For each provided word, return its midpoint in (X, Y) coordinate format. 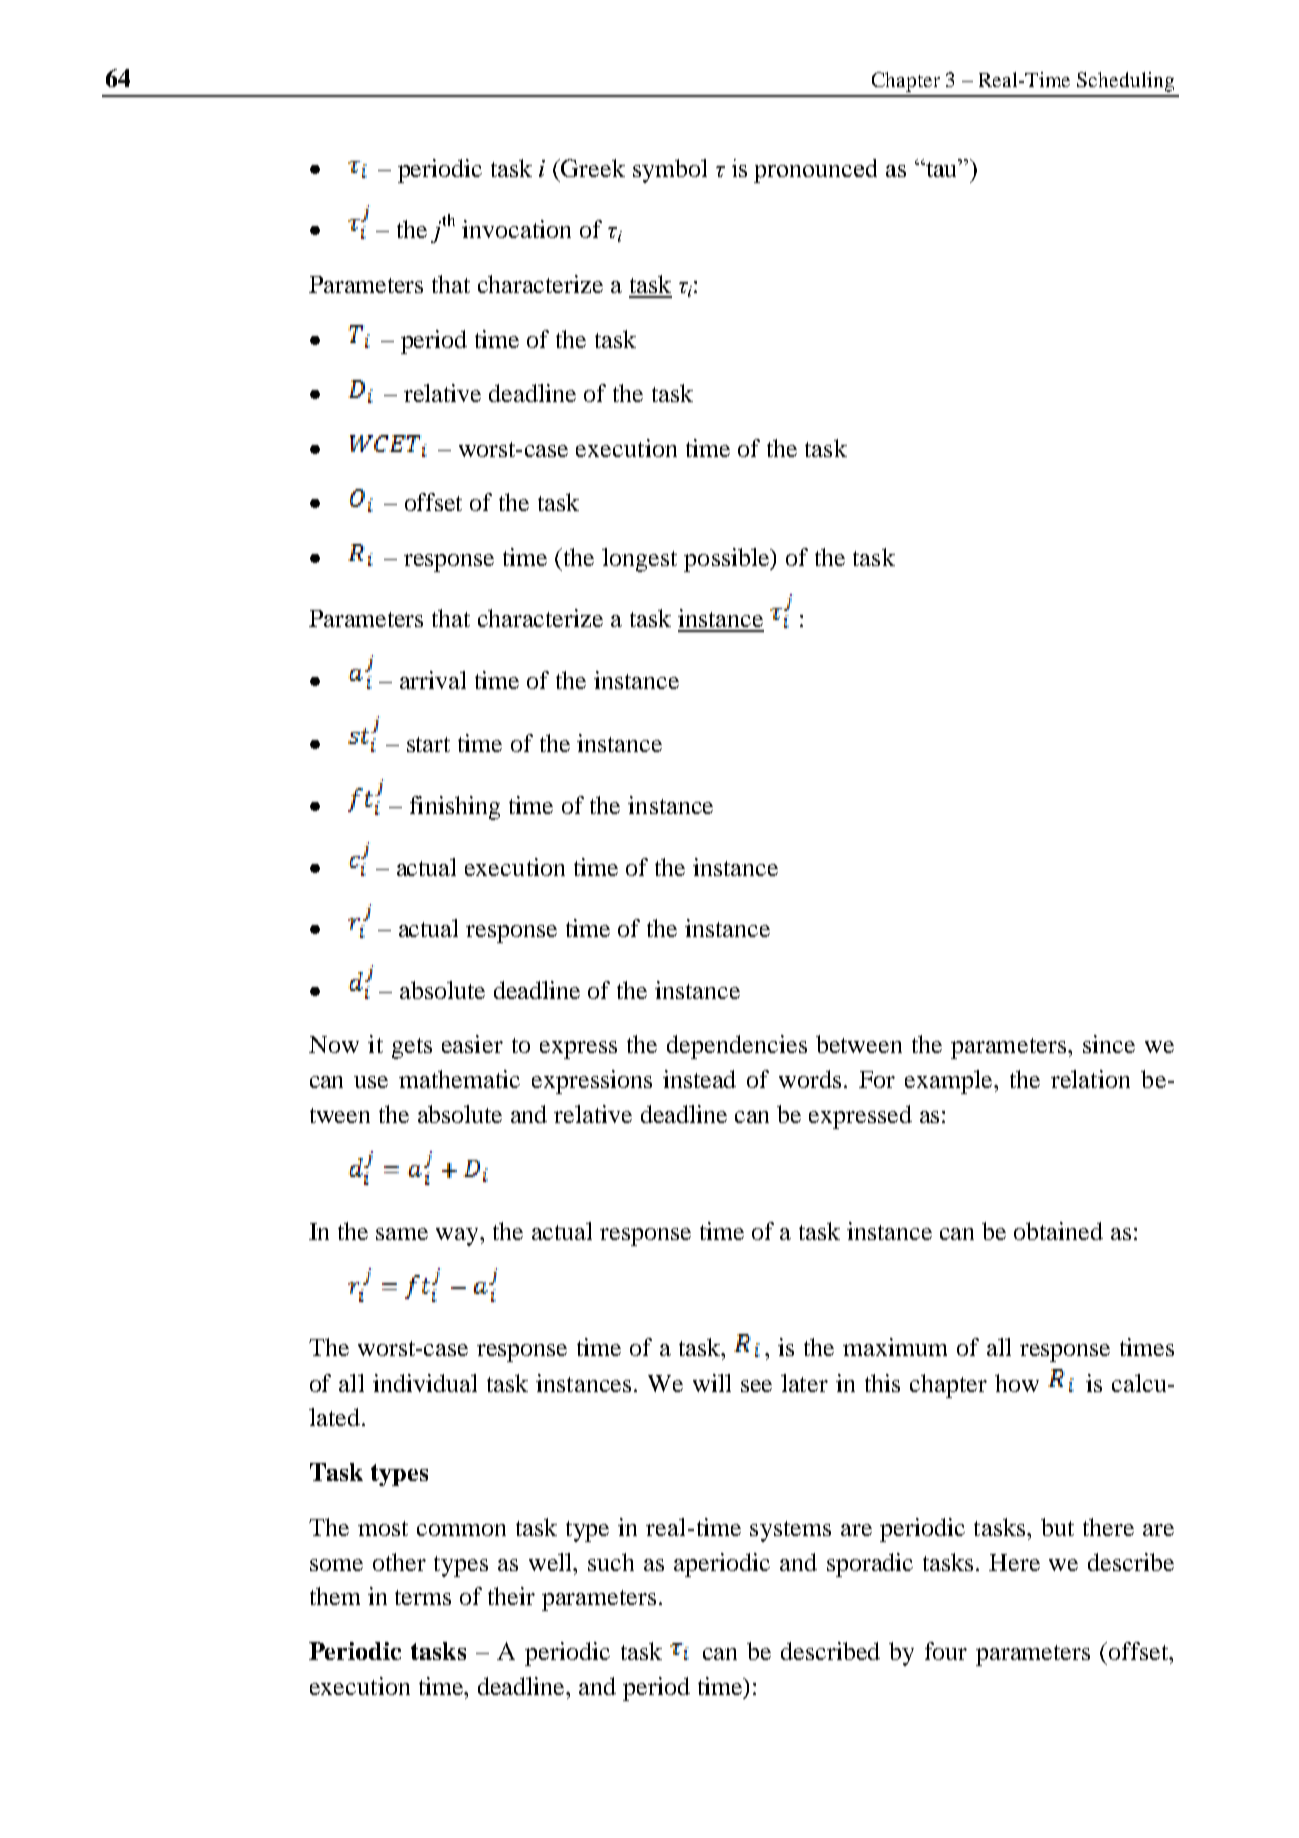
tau (941, 168)
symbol (670, 171)
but (1057, 1527)
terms (423, 1597)
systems (790, 1531)
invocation (516, 229)
